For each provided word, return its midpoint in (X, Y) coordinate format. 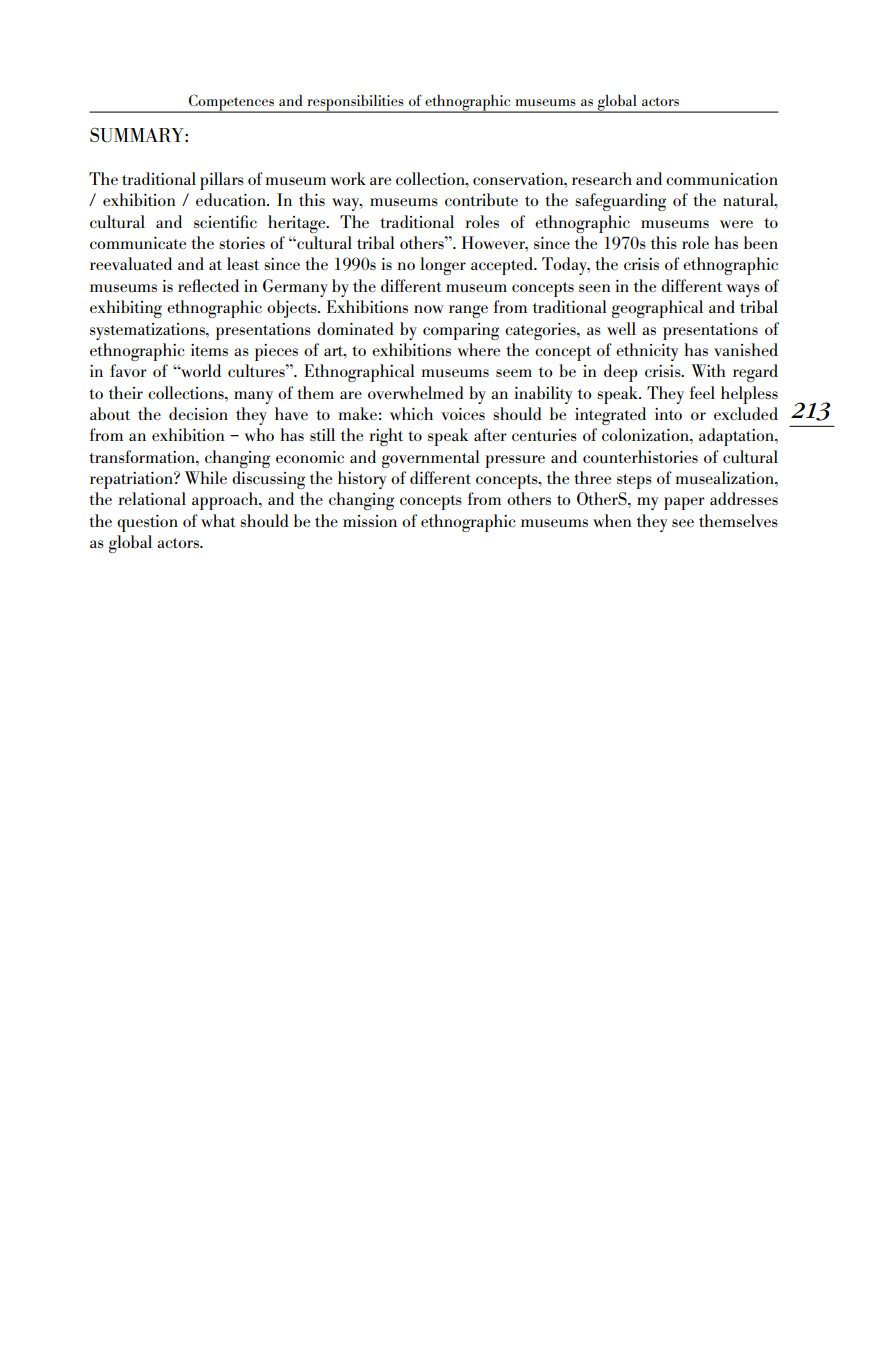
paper (684, 503)
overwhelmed (416, 392)
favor (128, 370)
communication (722, 179)
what (218, 520)
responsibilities (355, 103)
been (761, 242)
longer (443, 266)
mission (370, 521)
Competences (231, 103)
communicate (138, 243)
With (708, 370)
